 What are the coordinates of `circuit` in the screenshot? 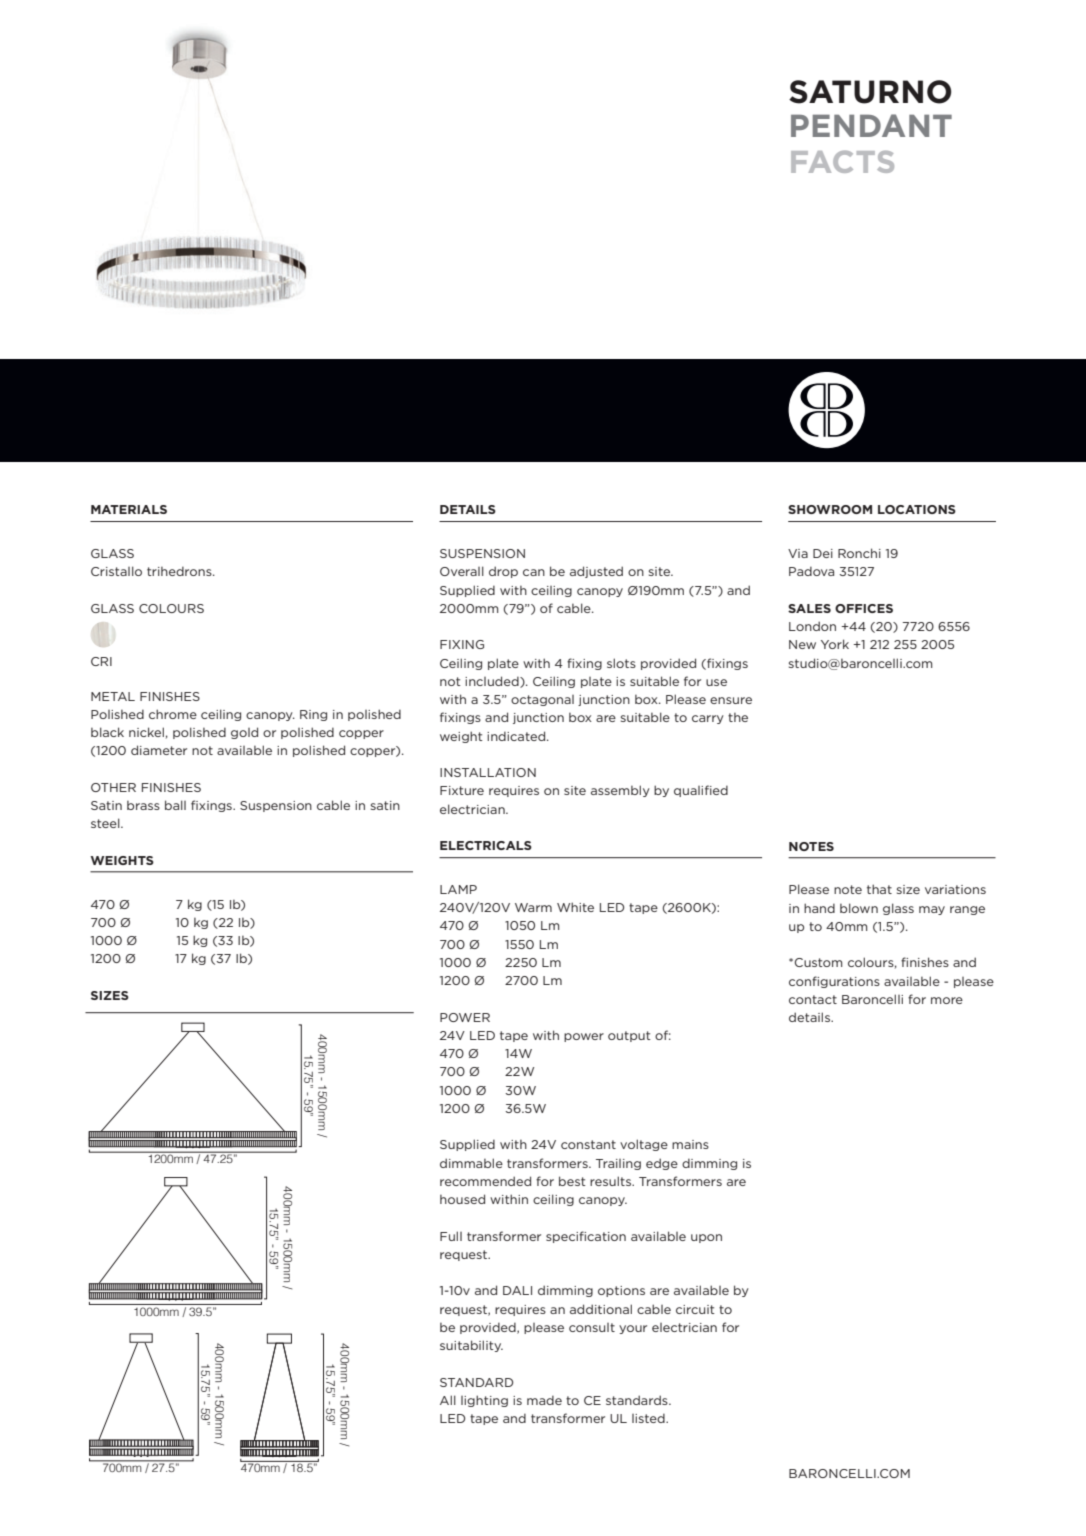 It's located at (695, 1309).
